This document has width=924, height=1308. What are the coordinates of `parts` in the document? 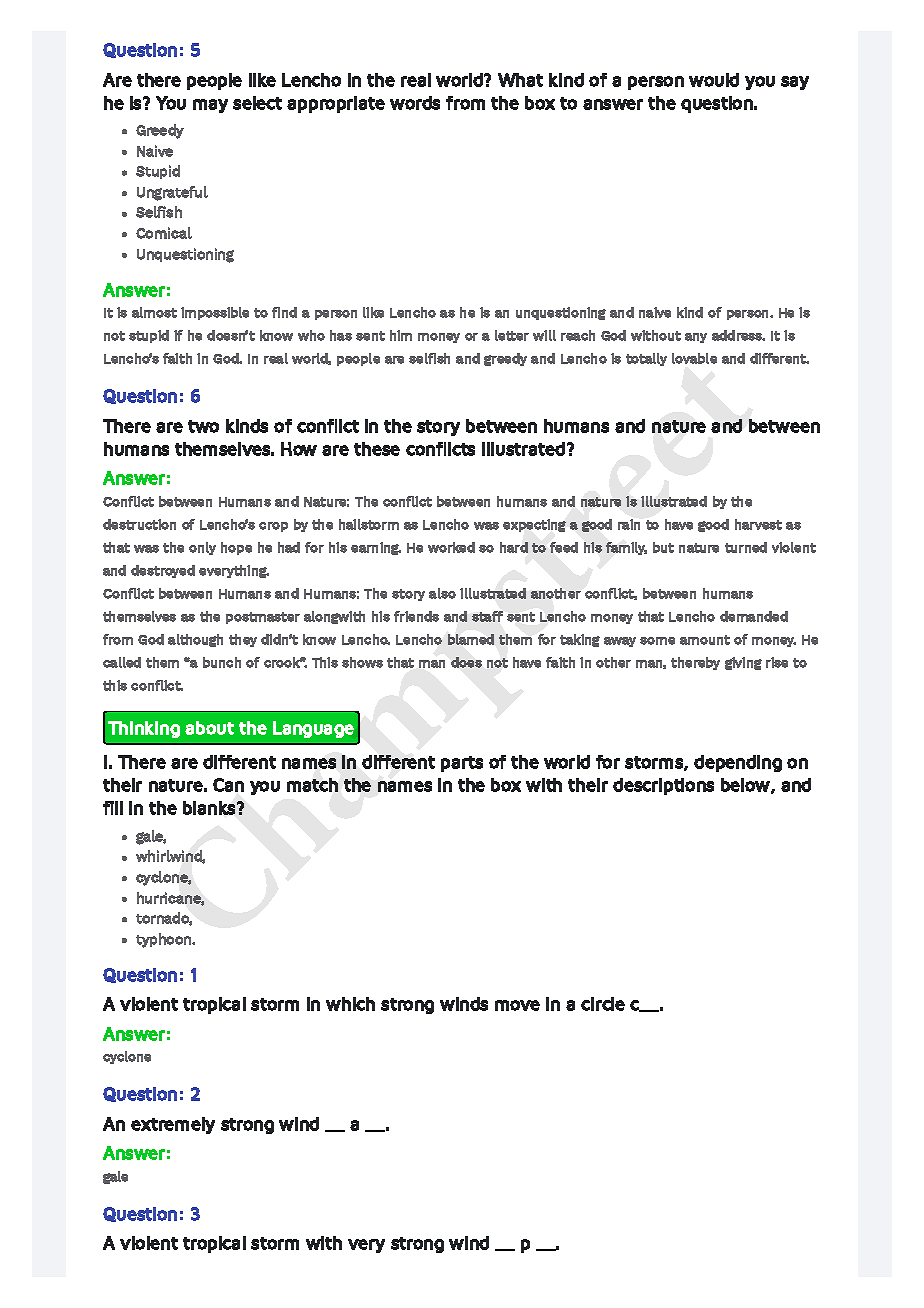 It's located at (462, 764).
